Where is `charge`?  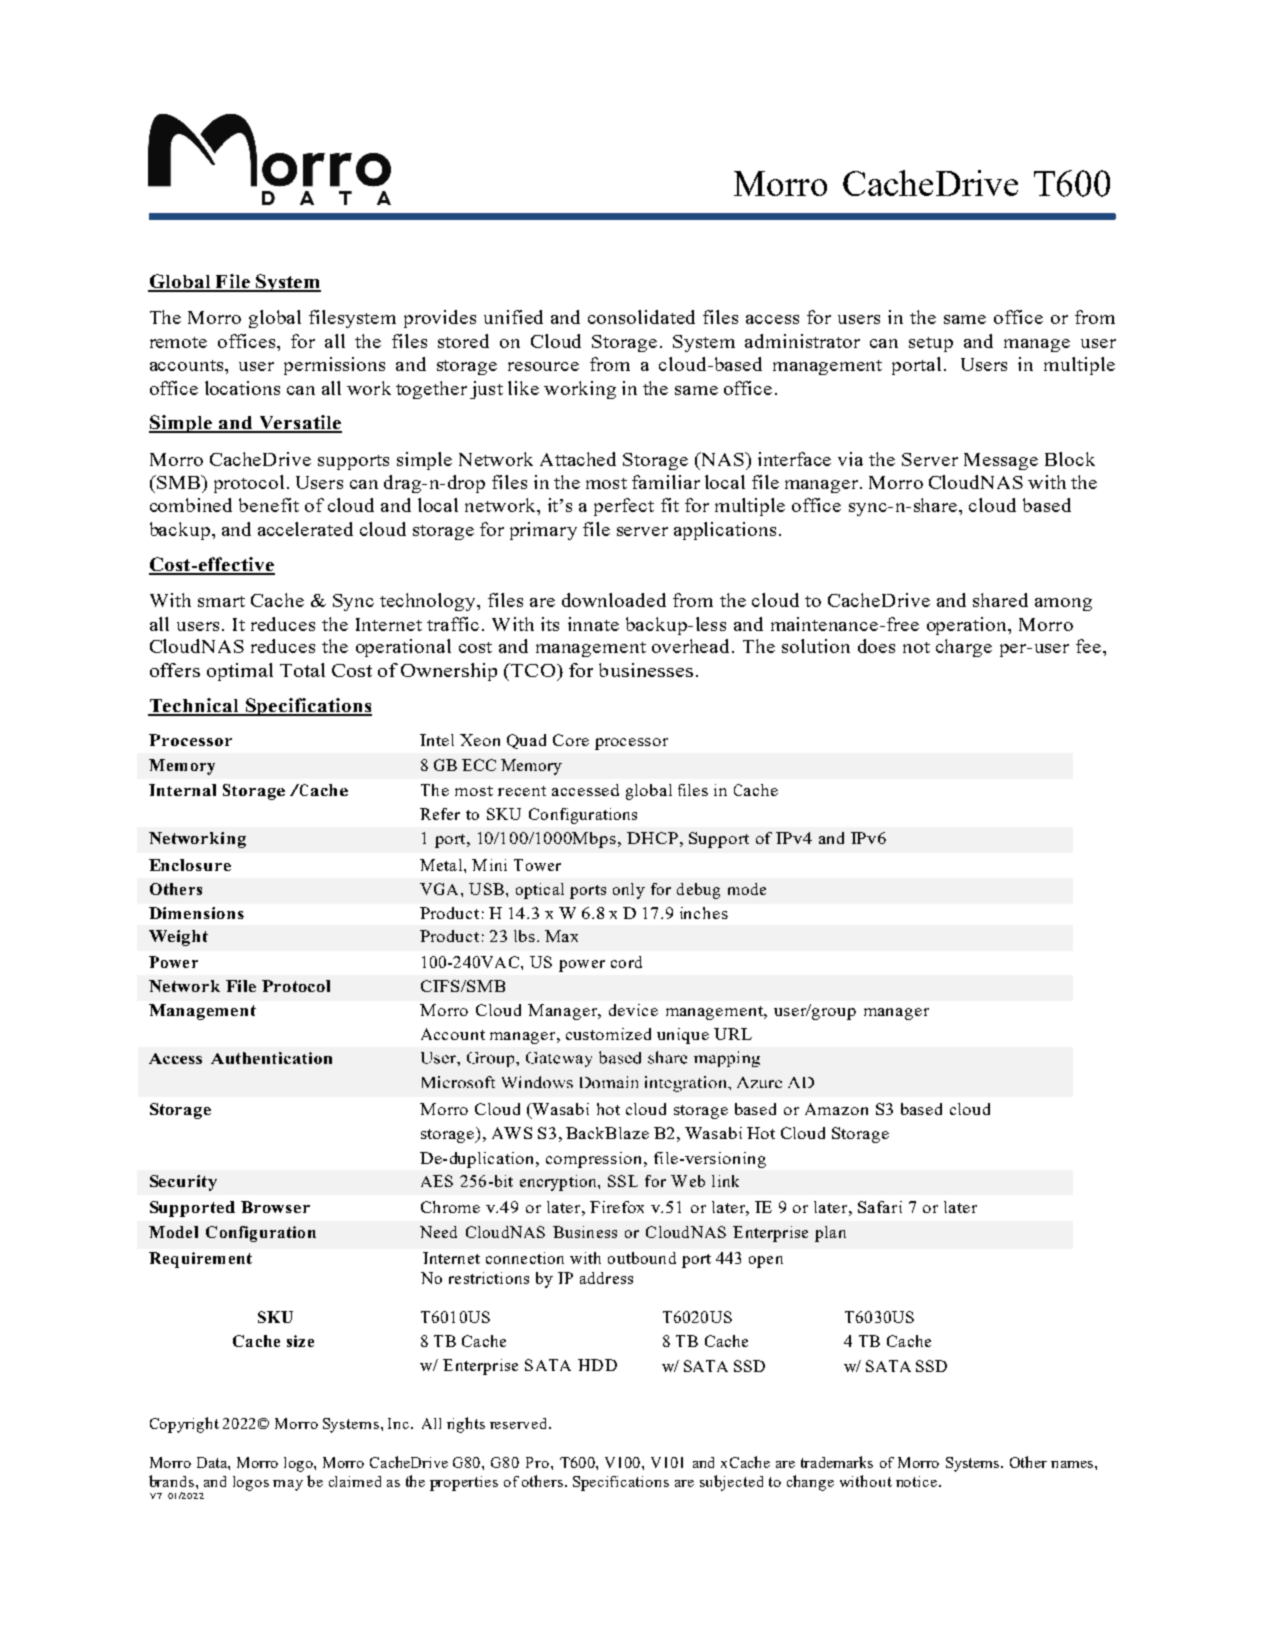
charge is located at coordinates (964, 648).
